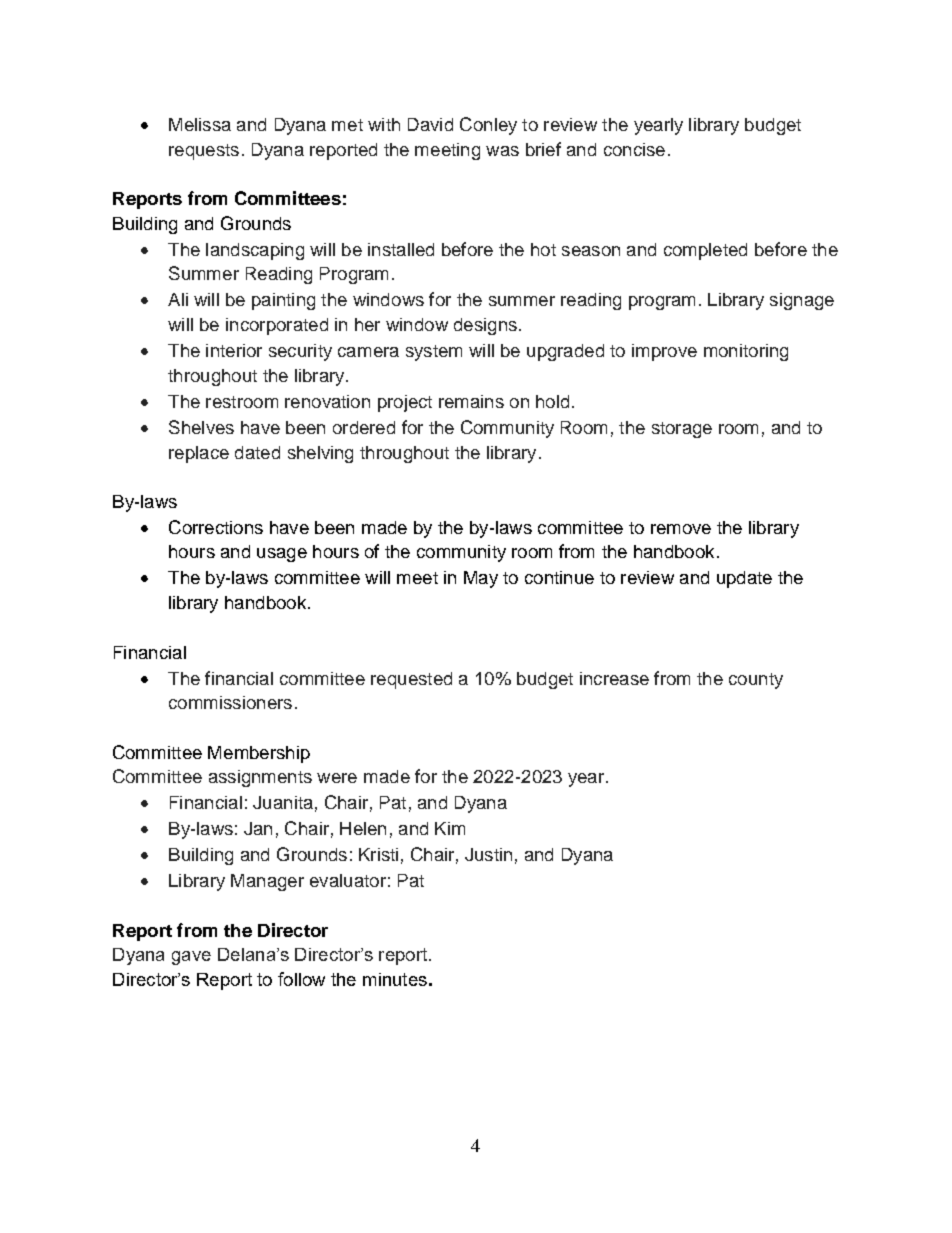 This image has height=1233, width=952. Describe the element at coordinates (634, 149) in the image. I see `concise` at that location.
